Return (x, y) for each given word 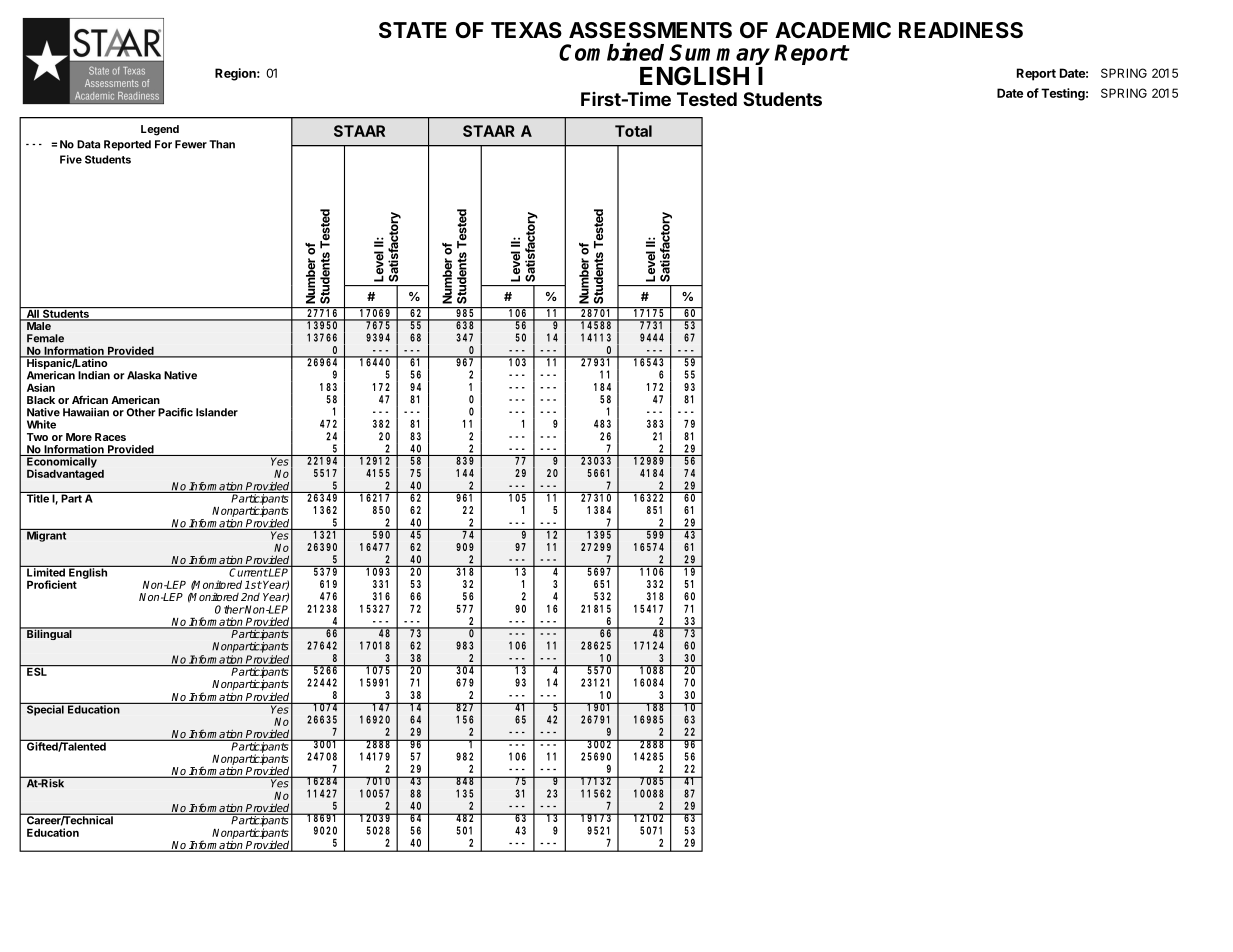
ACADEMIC (833, 30)
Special (45, 709)
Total (633, 131)
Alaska (144, 375)
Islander (217, 412)
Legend (160, 130)
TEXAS (526, 30)
